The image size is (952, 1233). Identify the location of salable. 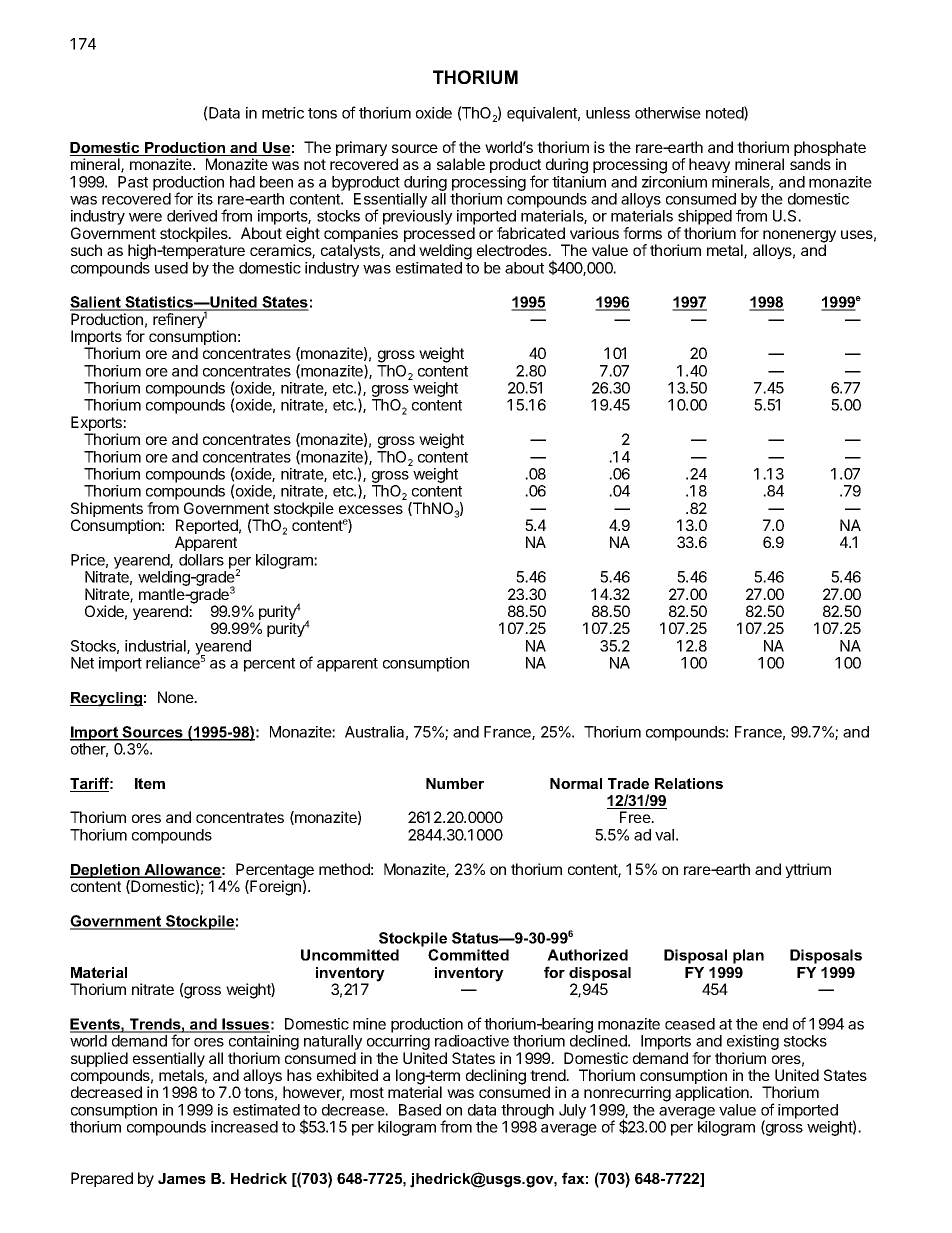
(461, 164).
